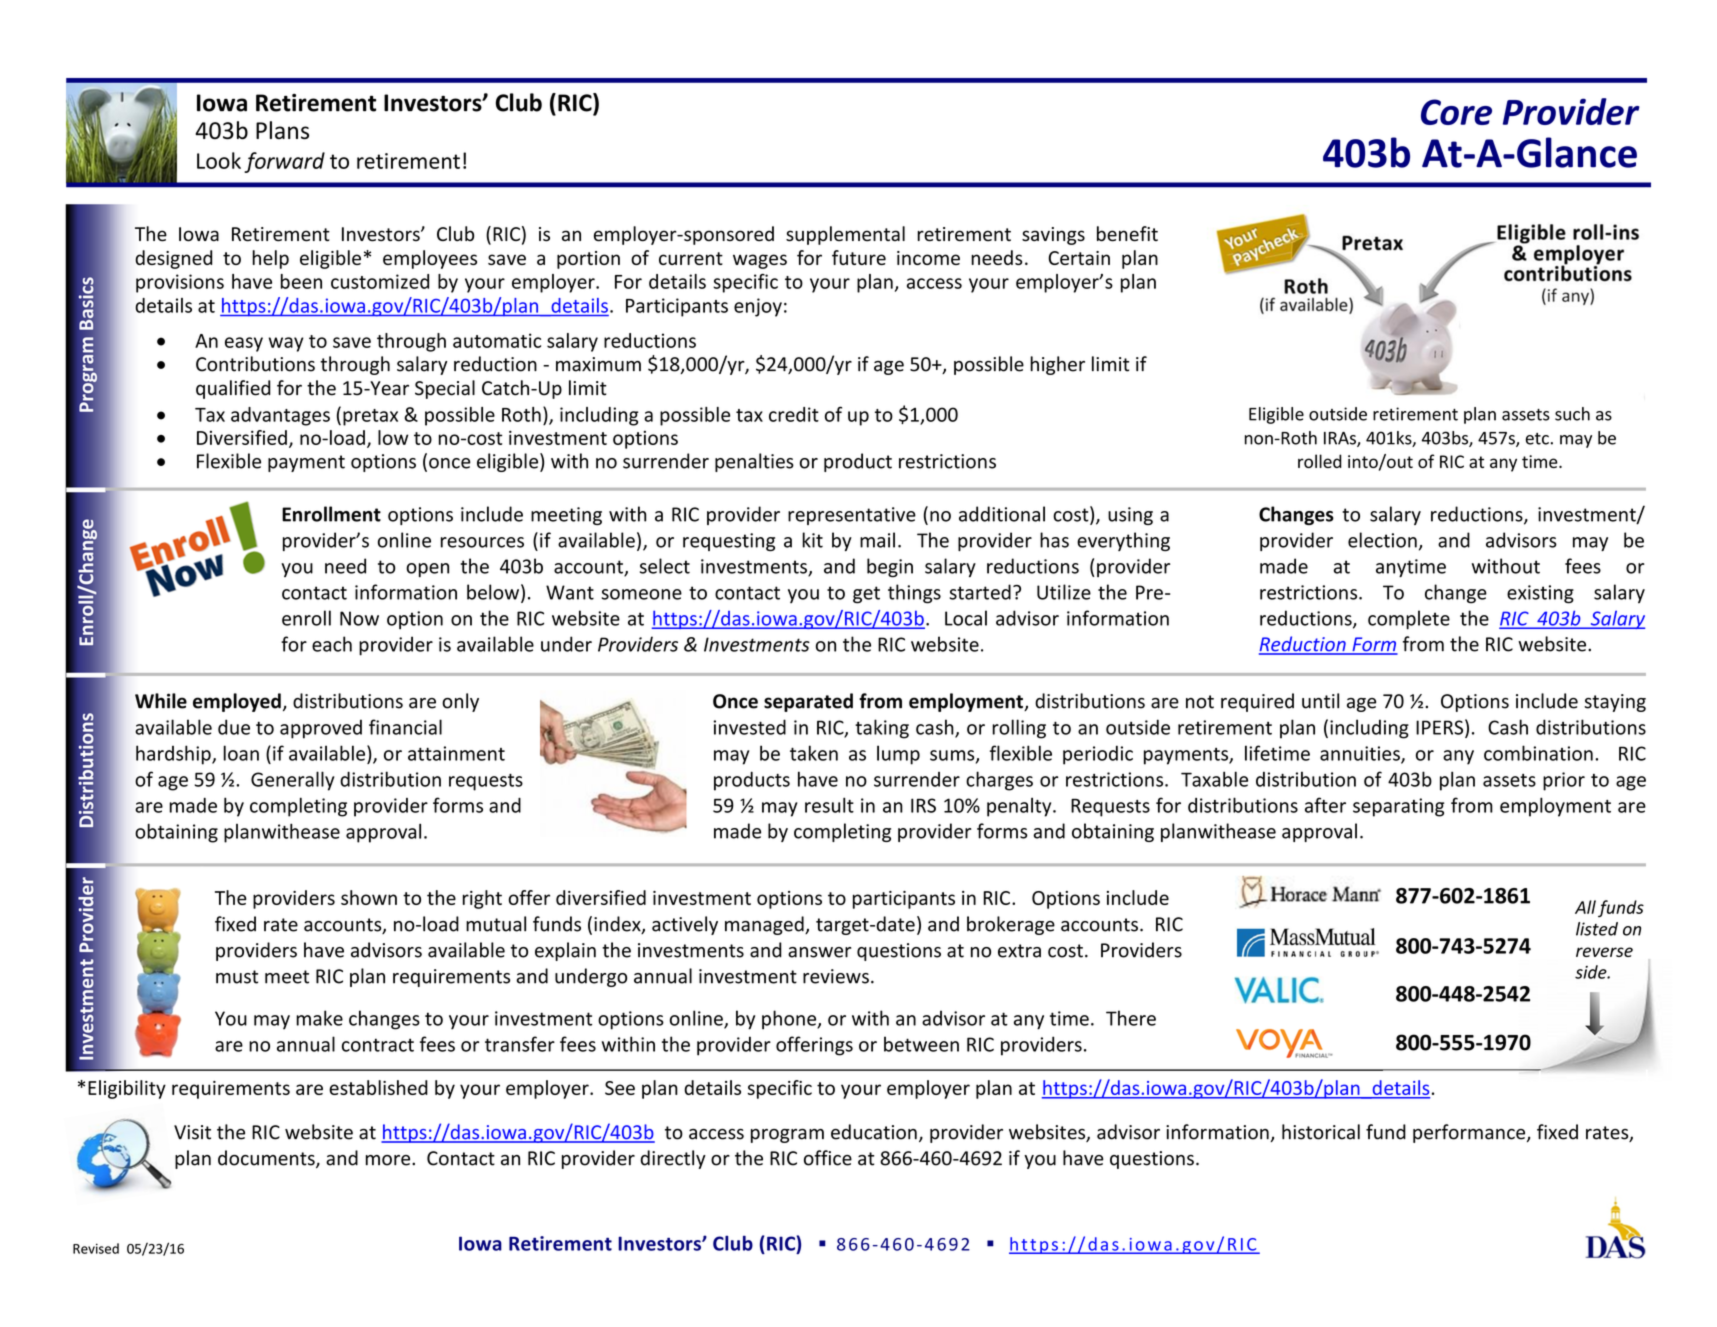 This image has width=1717, height=1327. What do you see at coordinates (280, 416) in the image?
I see `advantages` at bounding box center [280, 416].
